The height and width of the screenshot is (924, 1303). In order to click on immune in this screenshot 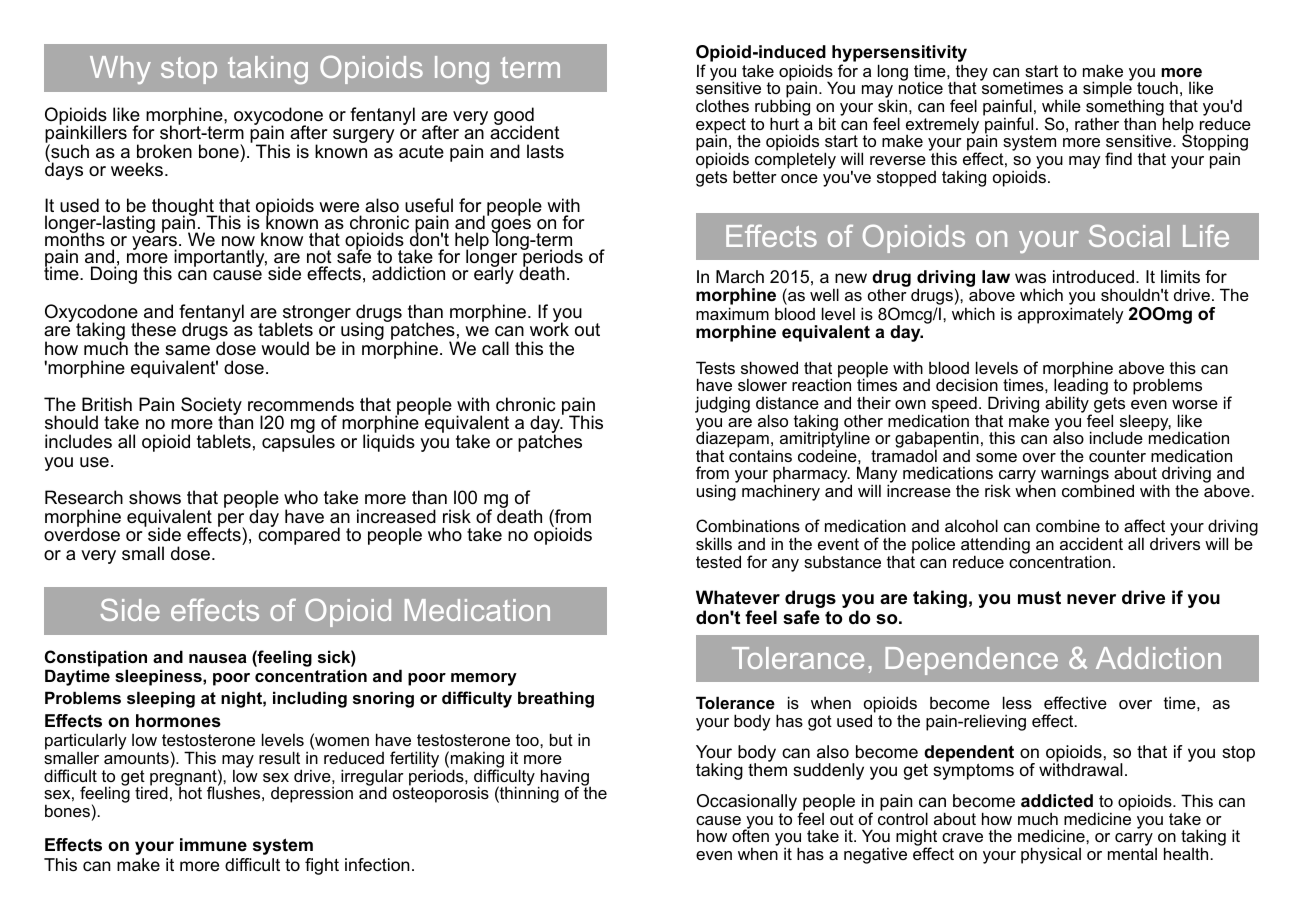, I will do `click(213, 844)`.
